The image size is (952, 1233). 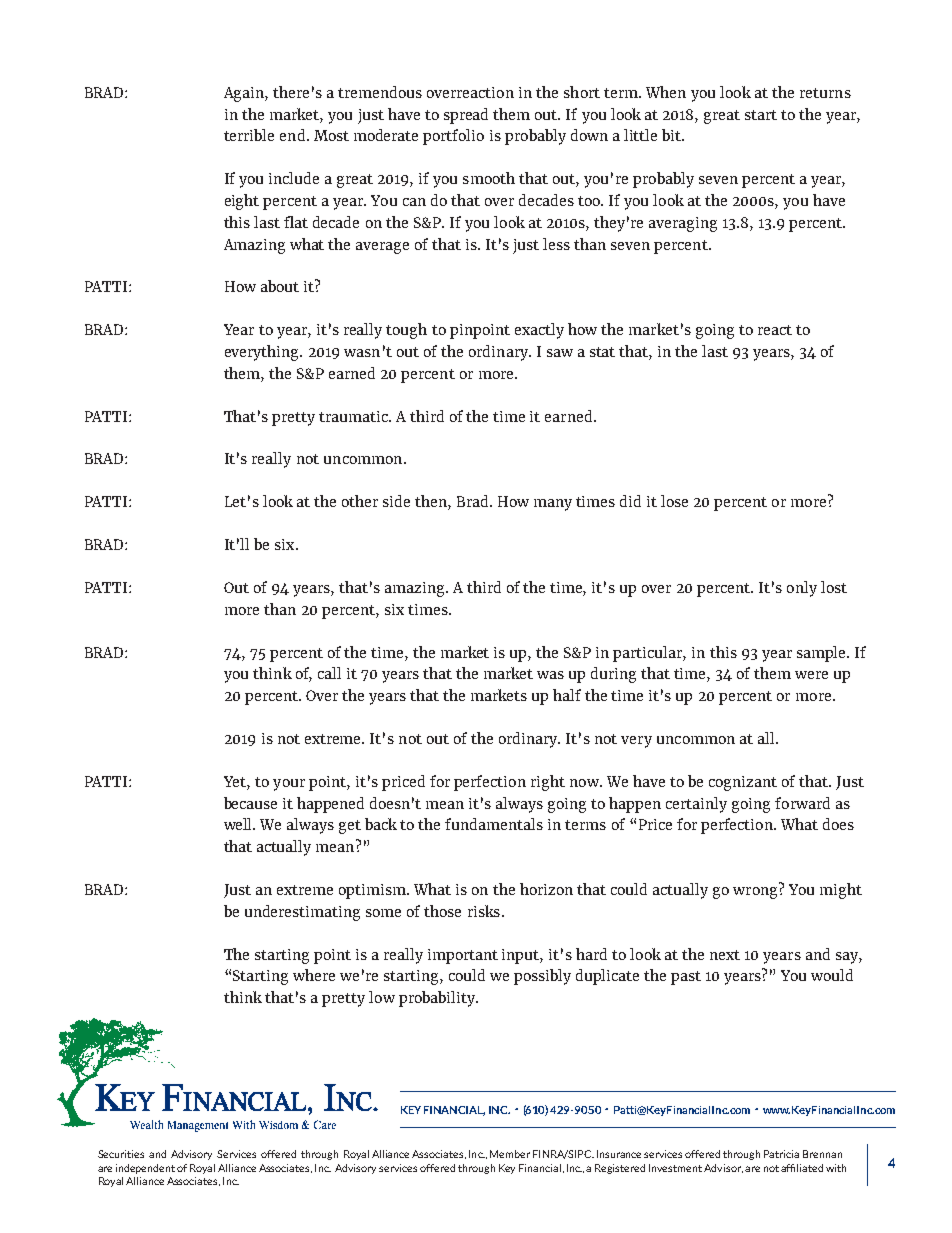 I want to click on independent, so click(x=147, y=1169).
